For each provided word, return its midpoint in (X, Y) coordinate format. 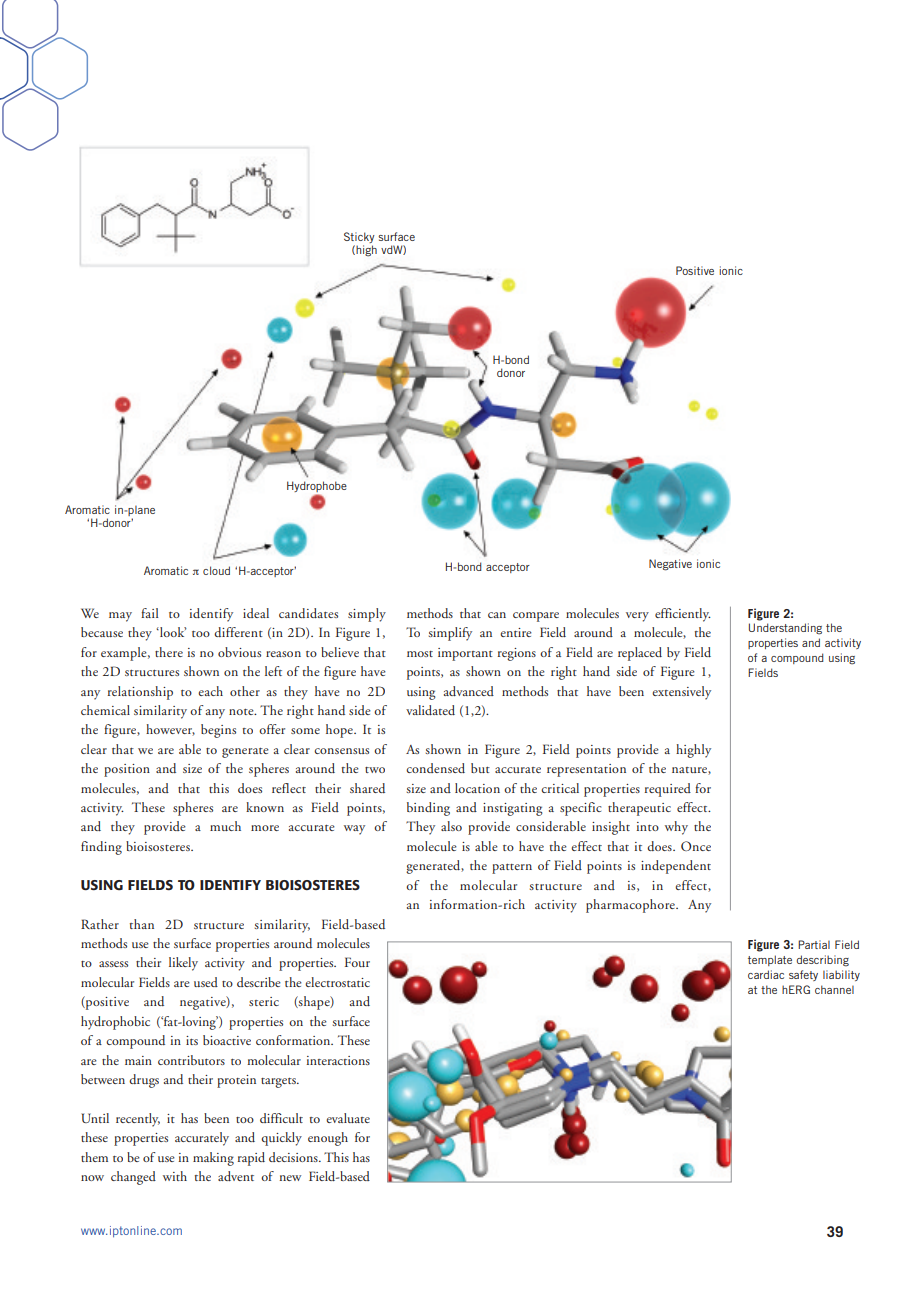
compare (536, 617)
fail (149, 613)
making (213, 1159)
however (170, 730)
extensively (681, 693)
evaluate (348, 1118)
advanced (469, 691)
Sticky (359, 239)
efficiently (683, 615)
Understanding (785, 629)
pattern (512, 869)
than (142, 924)
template (770, 960)
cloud (216, 570)
